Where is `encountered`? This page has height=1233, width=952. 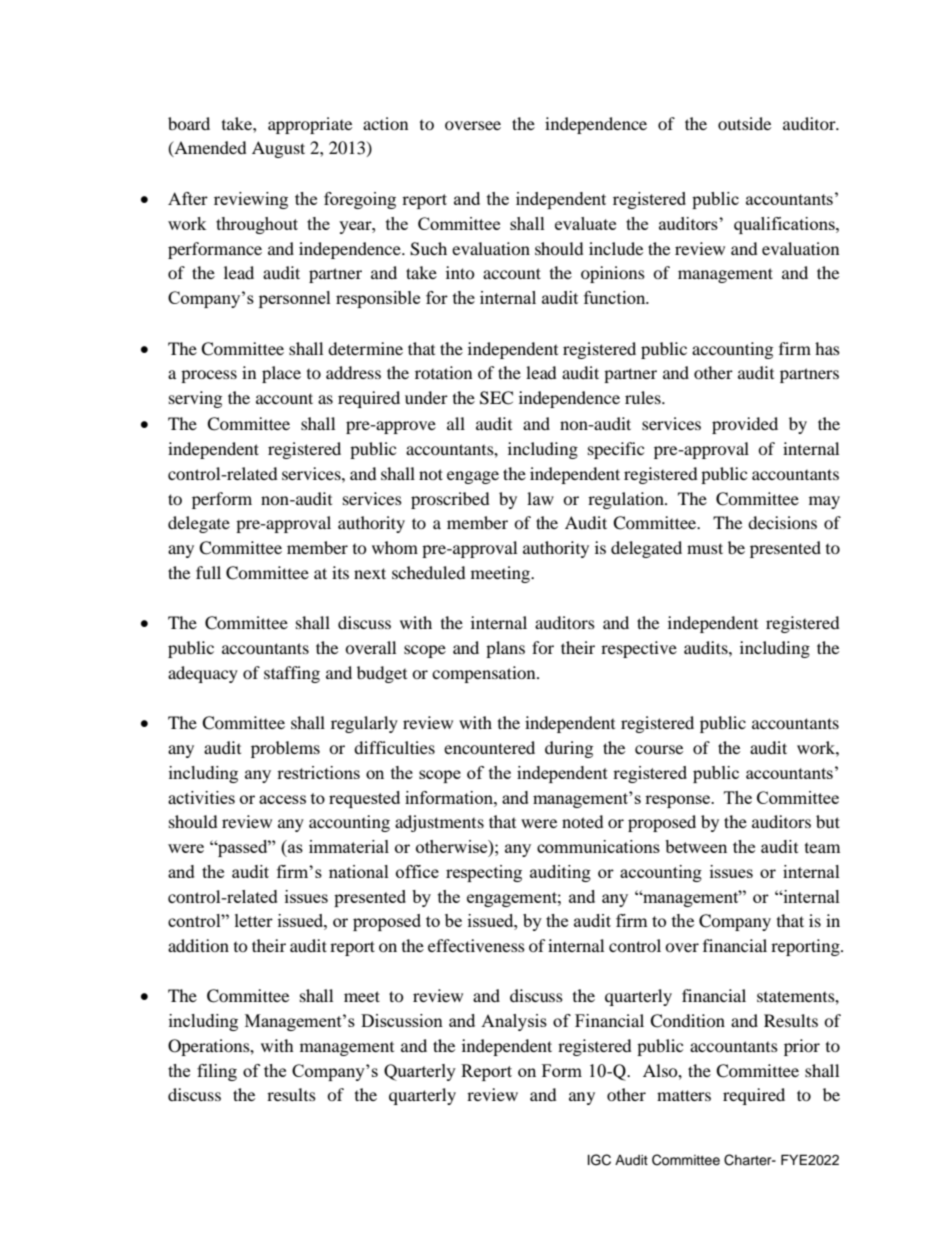 encountered is located at coordinates (489, 747).
